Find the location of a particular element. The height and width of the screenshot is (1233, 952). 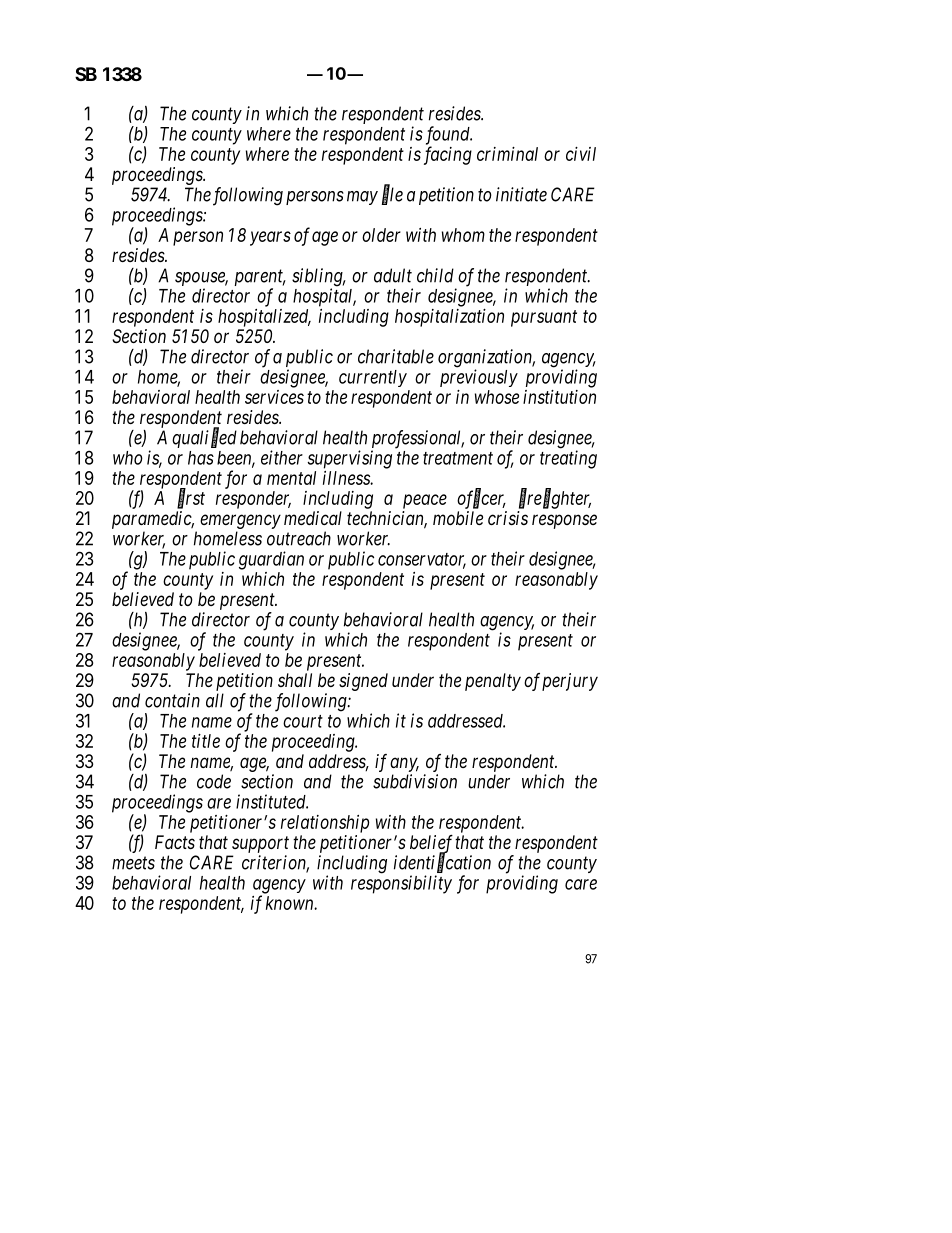

penalty is located at coordinates (493, 682).
